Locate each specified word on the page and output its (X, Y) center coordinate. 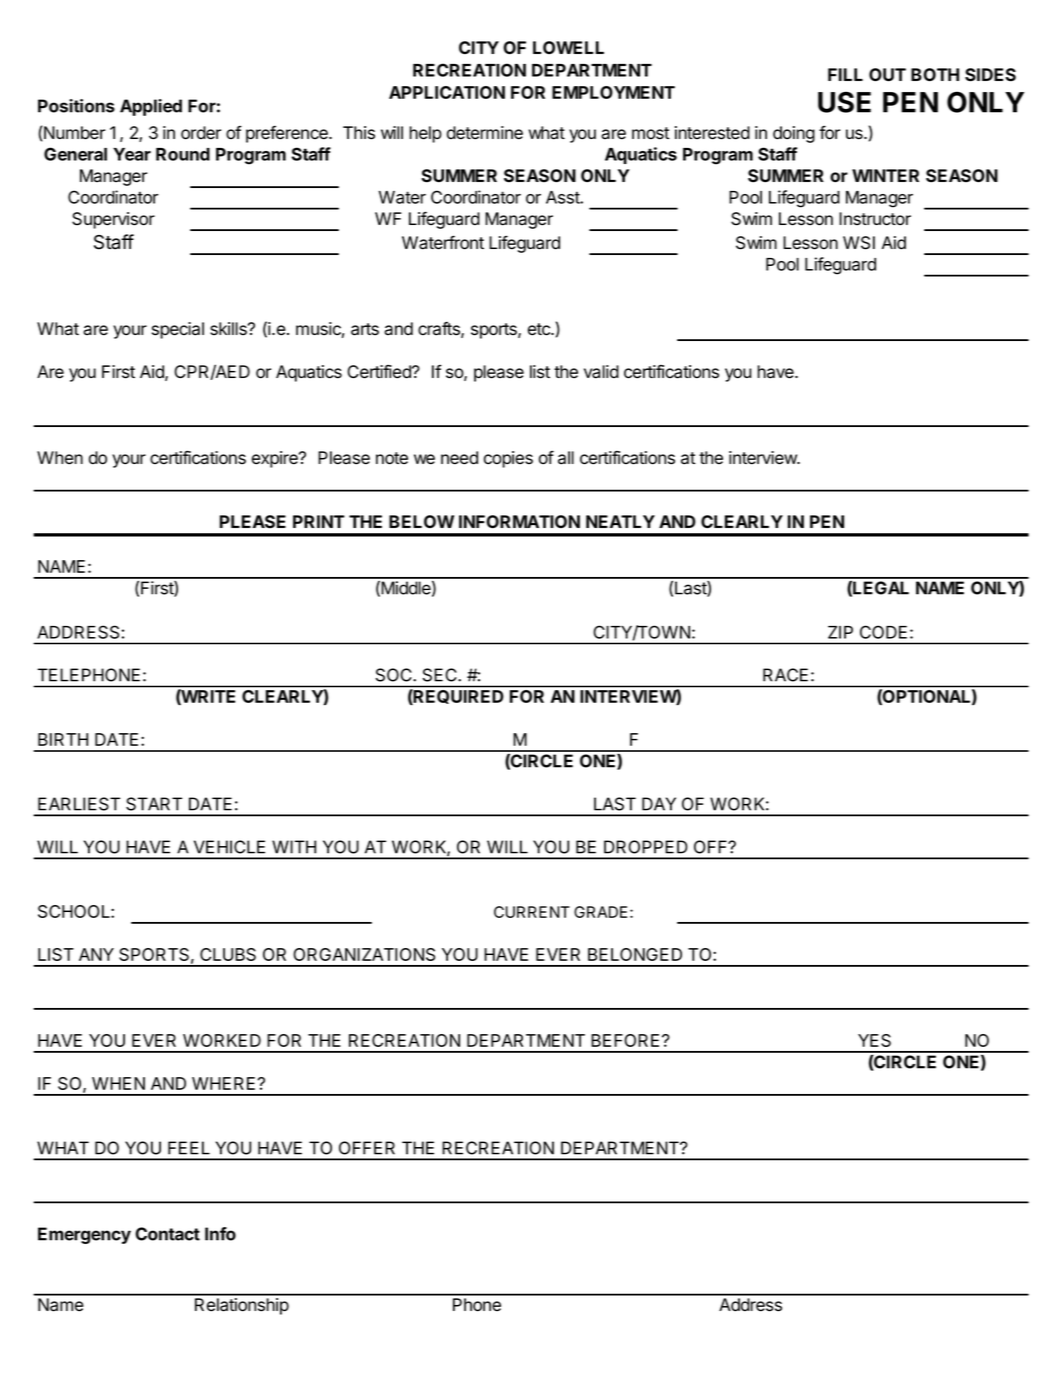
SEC (441, 675)
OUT (887, 74)
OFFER (367, 1148)
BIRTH (63, 739)
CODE (883, 632)
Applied (151, 107)
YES (874, 1040)
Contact (167, 1234)
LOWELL (568, 47)
